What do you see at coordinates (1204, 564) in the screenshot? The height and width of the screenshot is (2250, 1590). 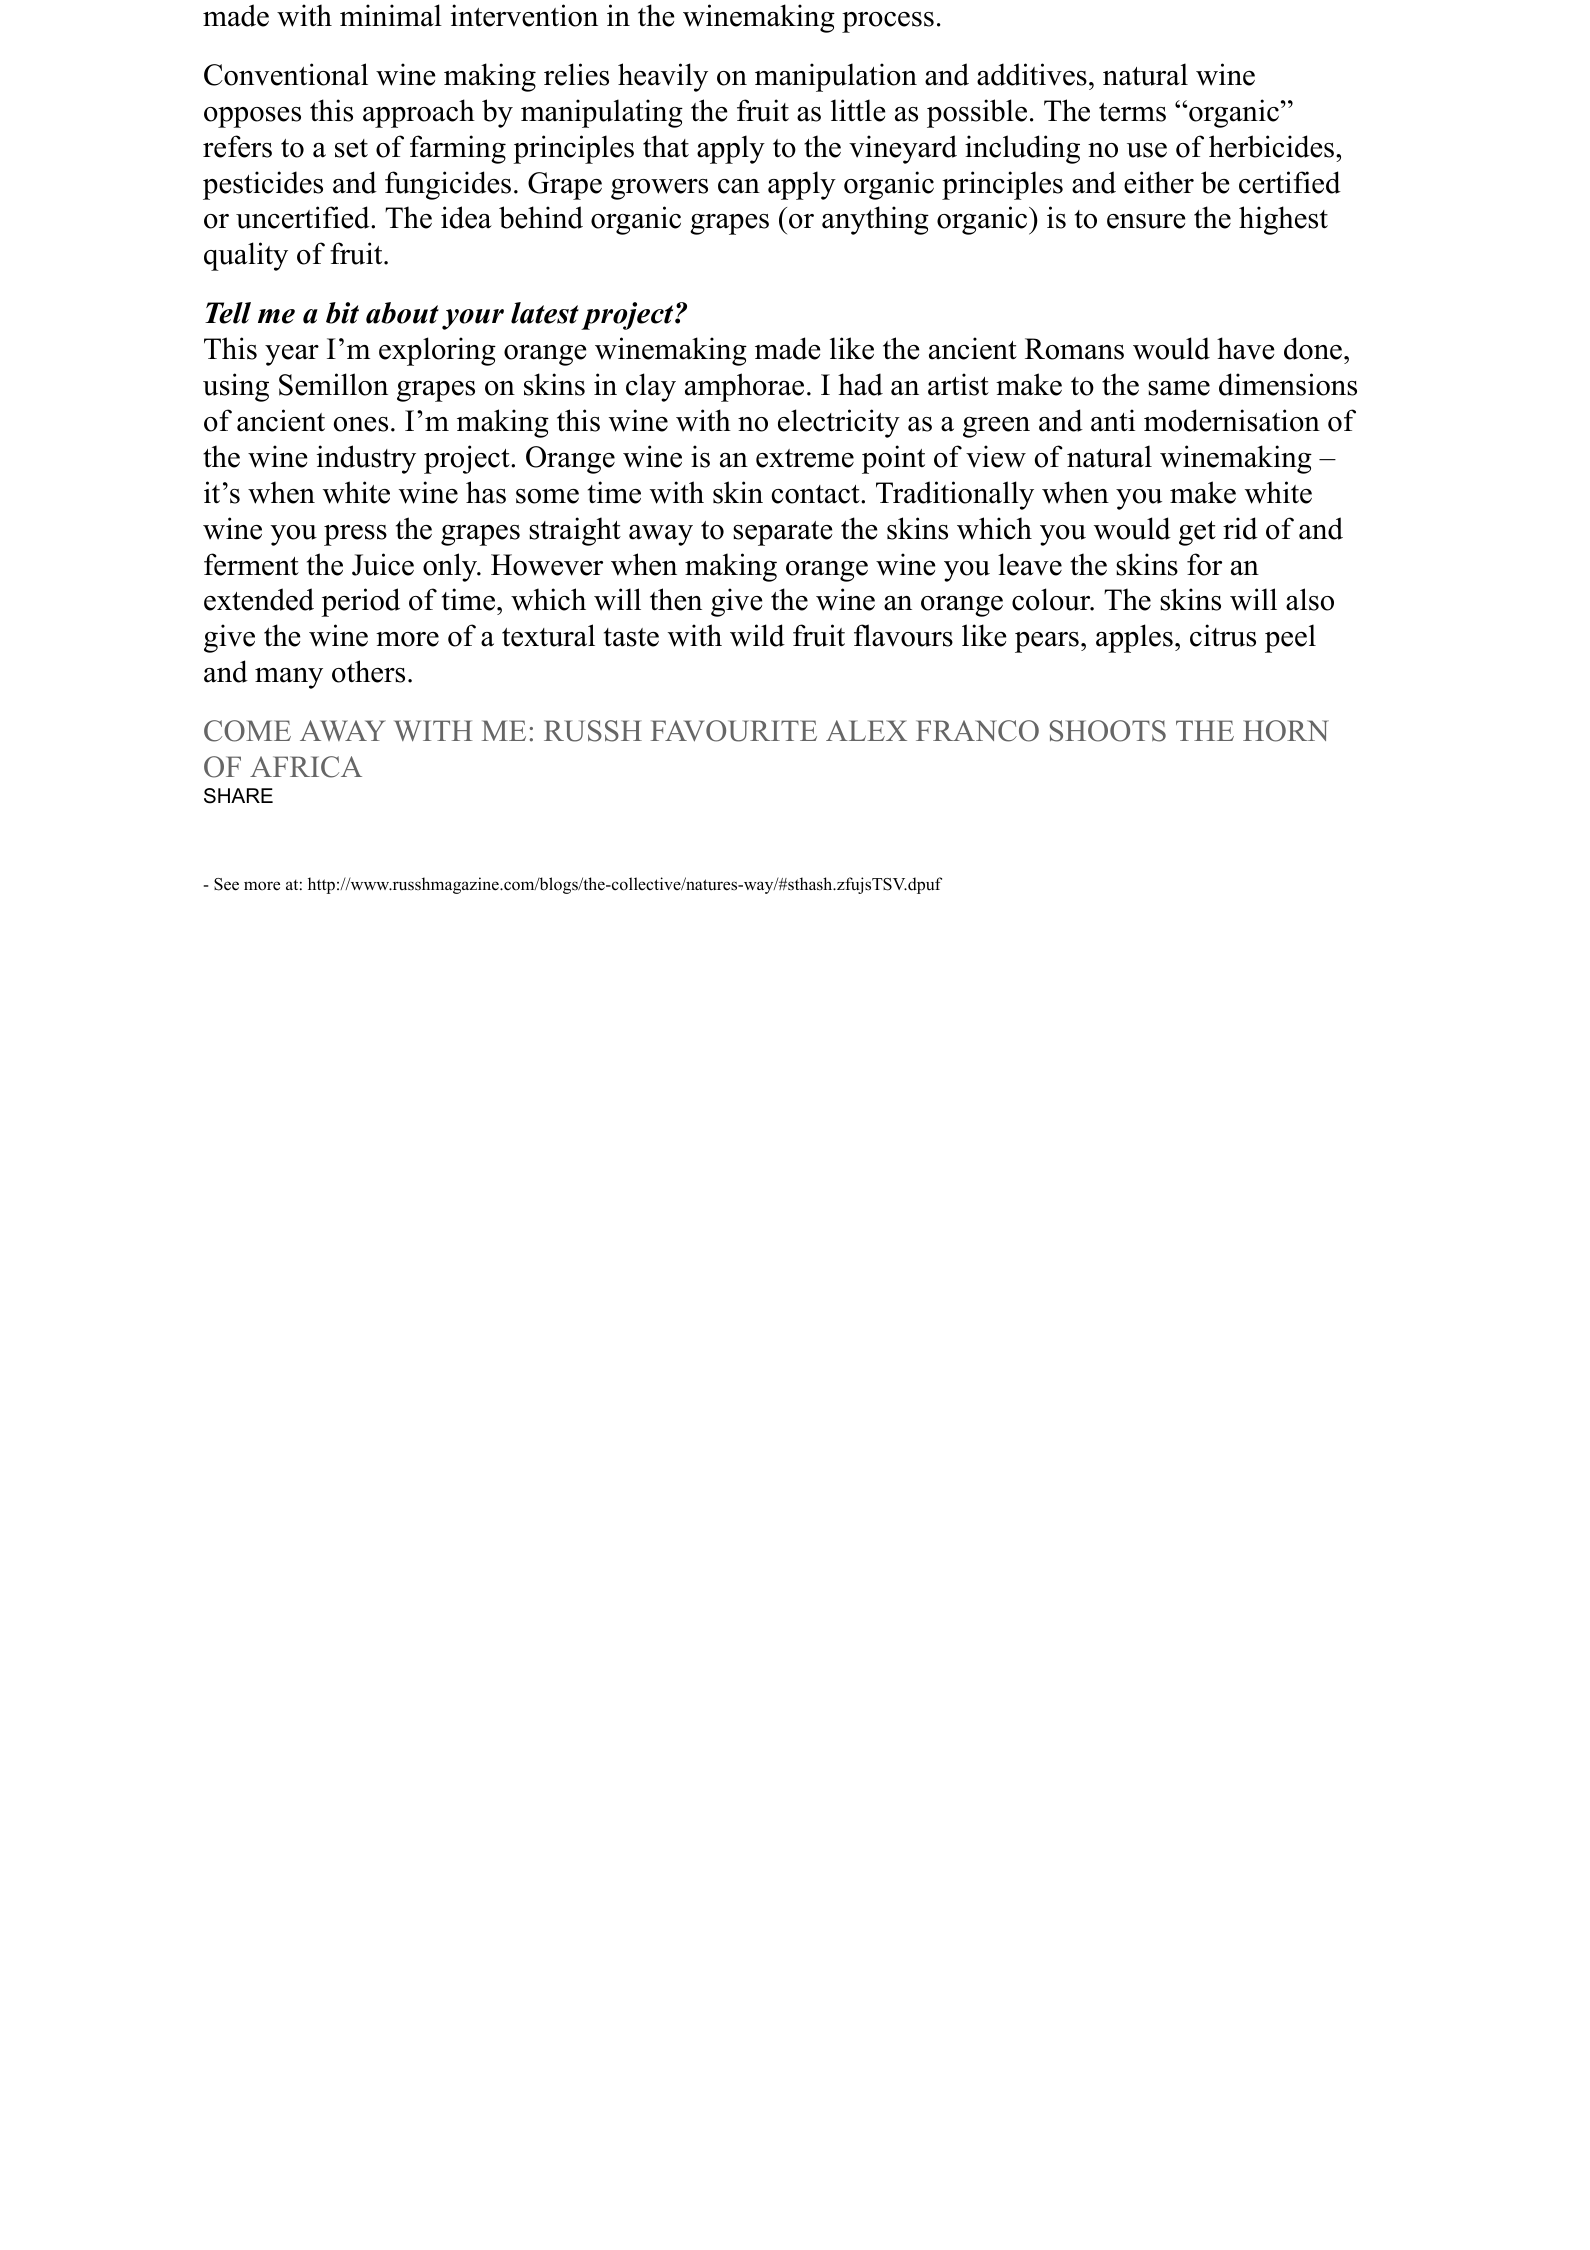 I see `for` at bounding box center [1204, 564].
